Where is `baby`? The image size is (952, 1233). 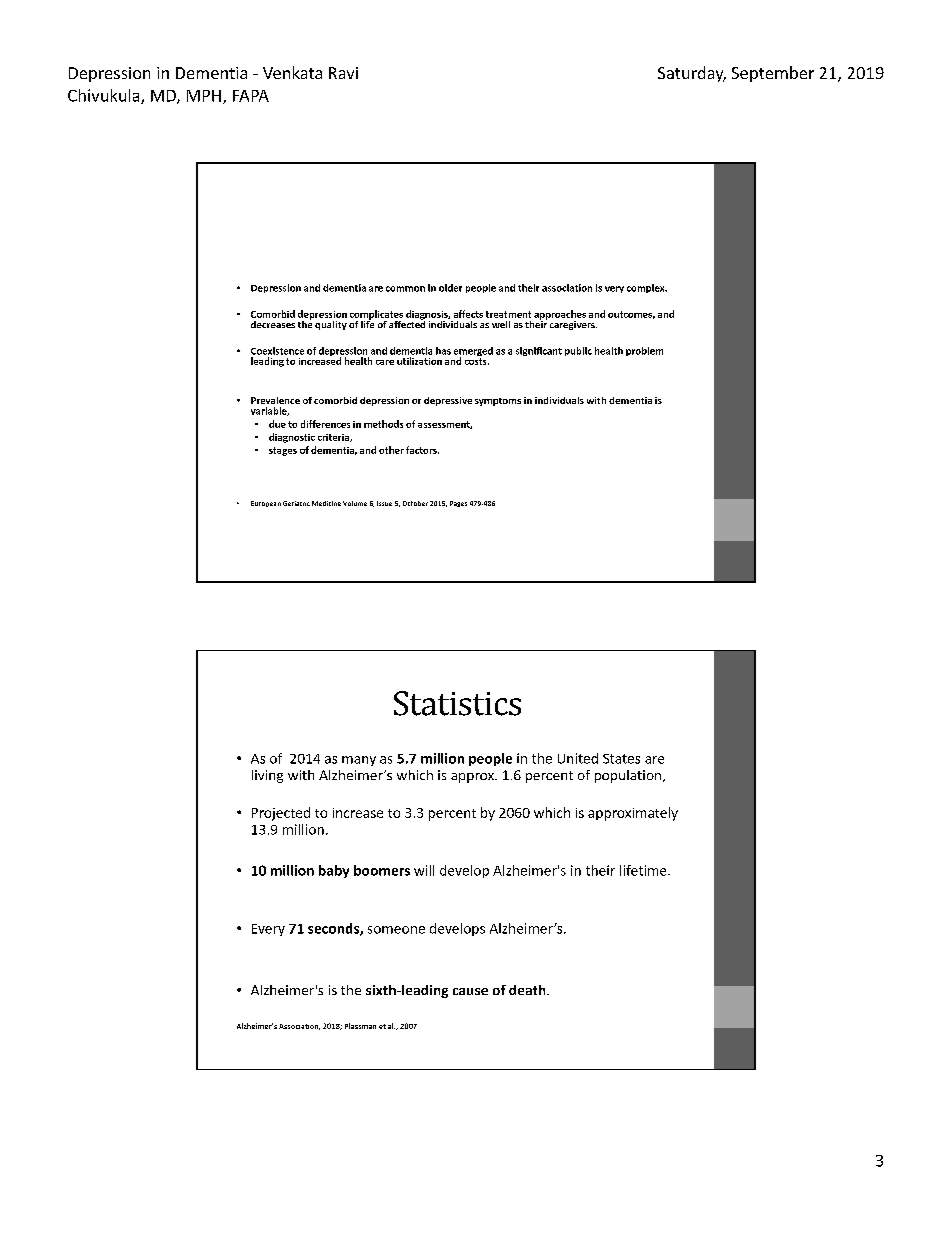
baby is located at coordinates (334, 871).
